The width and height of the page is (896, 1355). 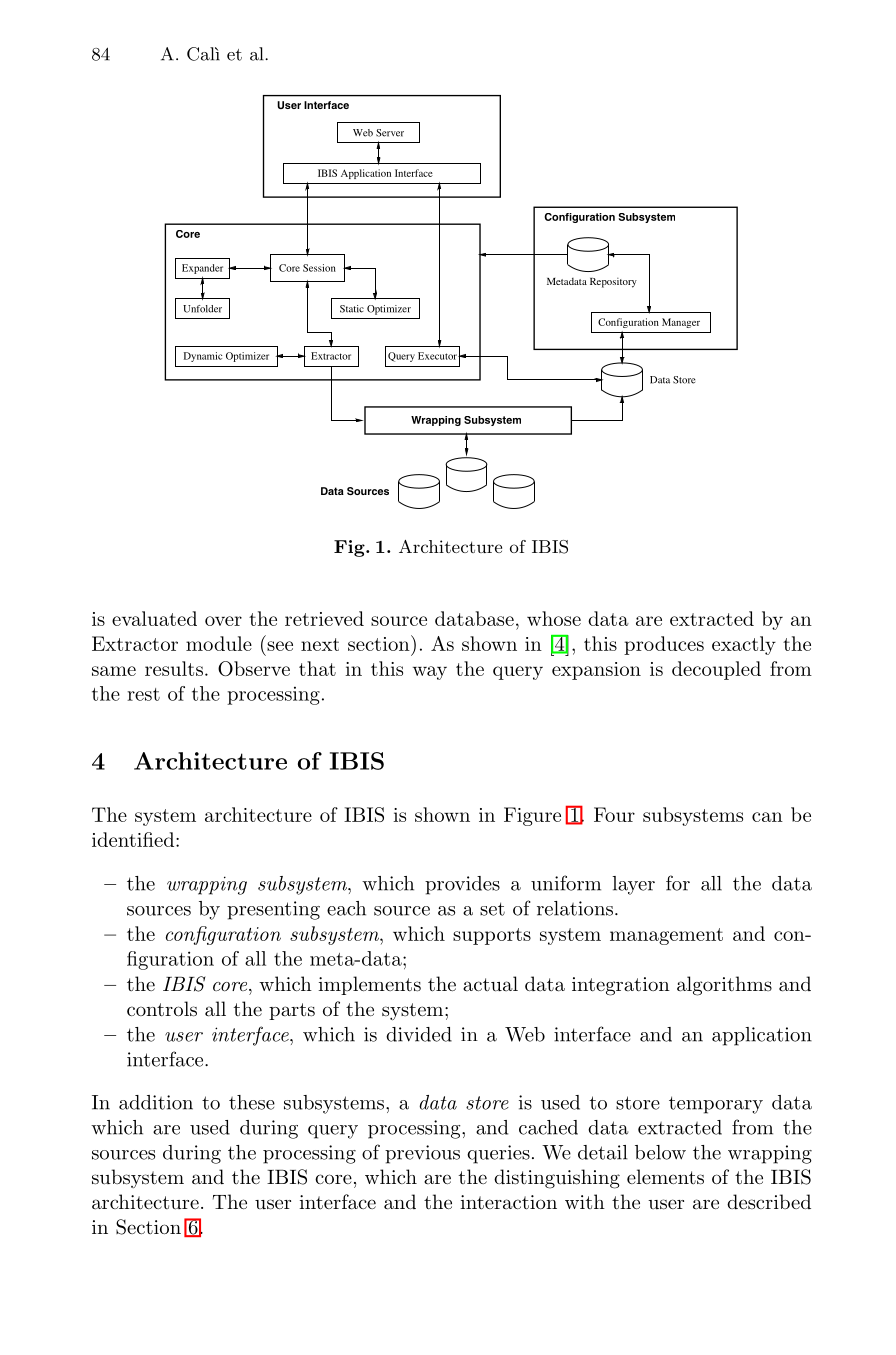 I want to click on Repository, so click(x=613, y=283).
